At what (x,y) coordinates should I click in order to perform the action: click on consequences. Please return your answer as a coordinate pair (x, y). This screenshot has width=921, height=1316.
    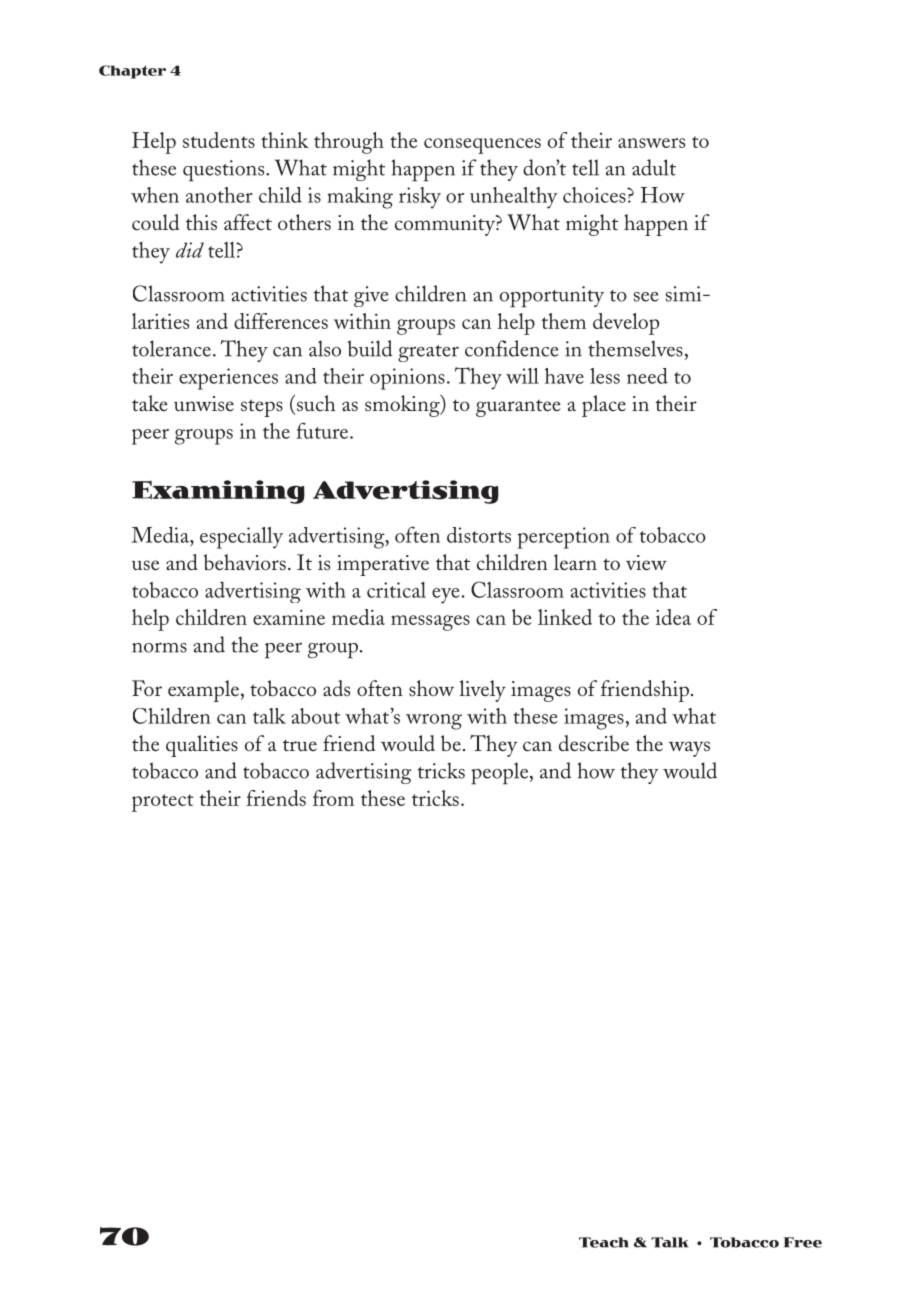
    Looking at the image, I should click on (482, 146).
